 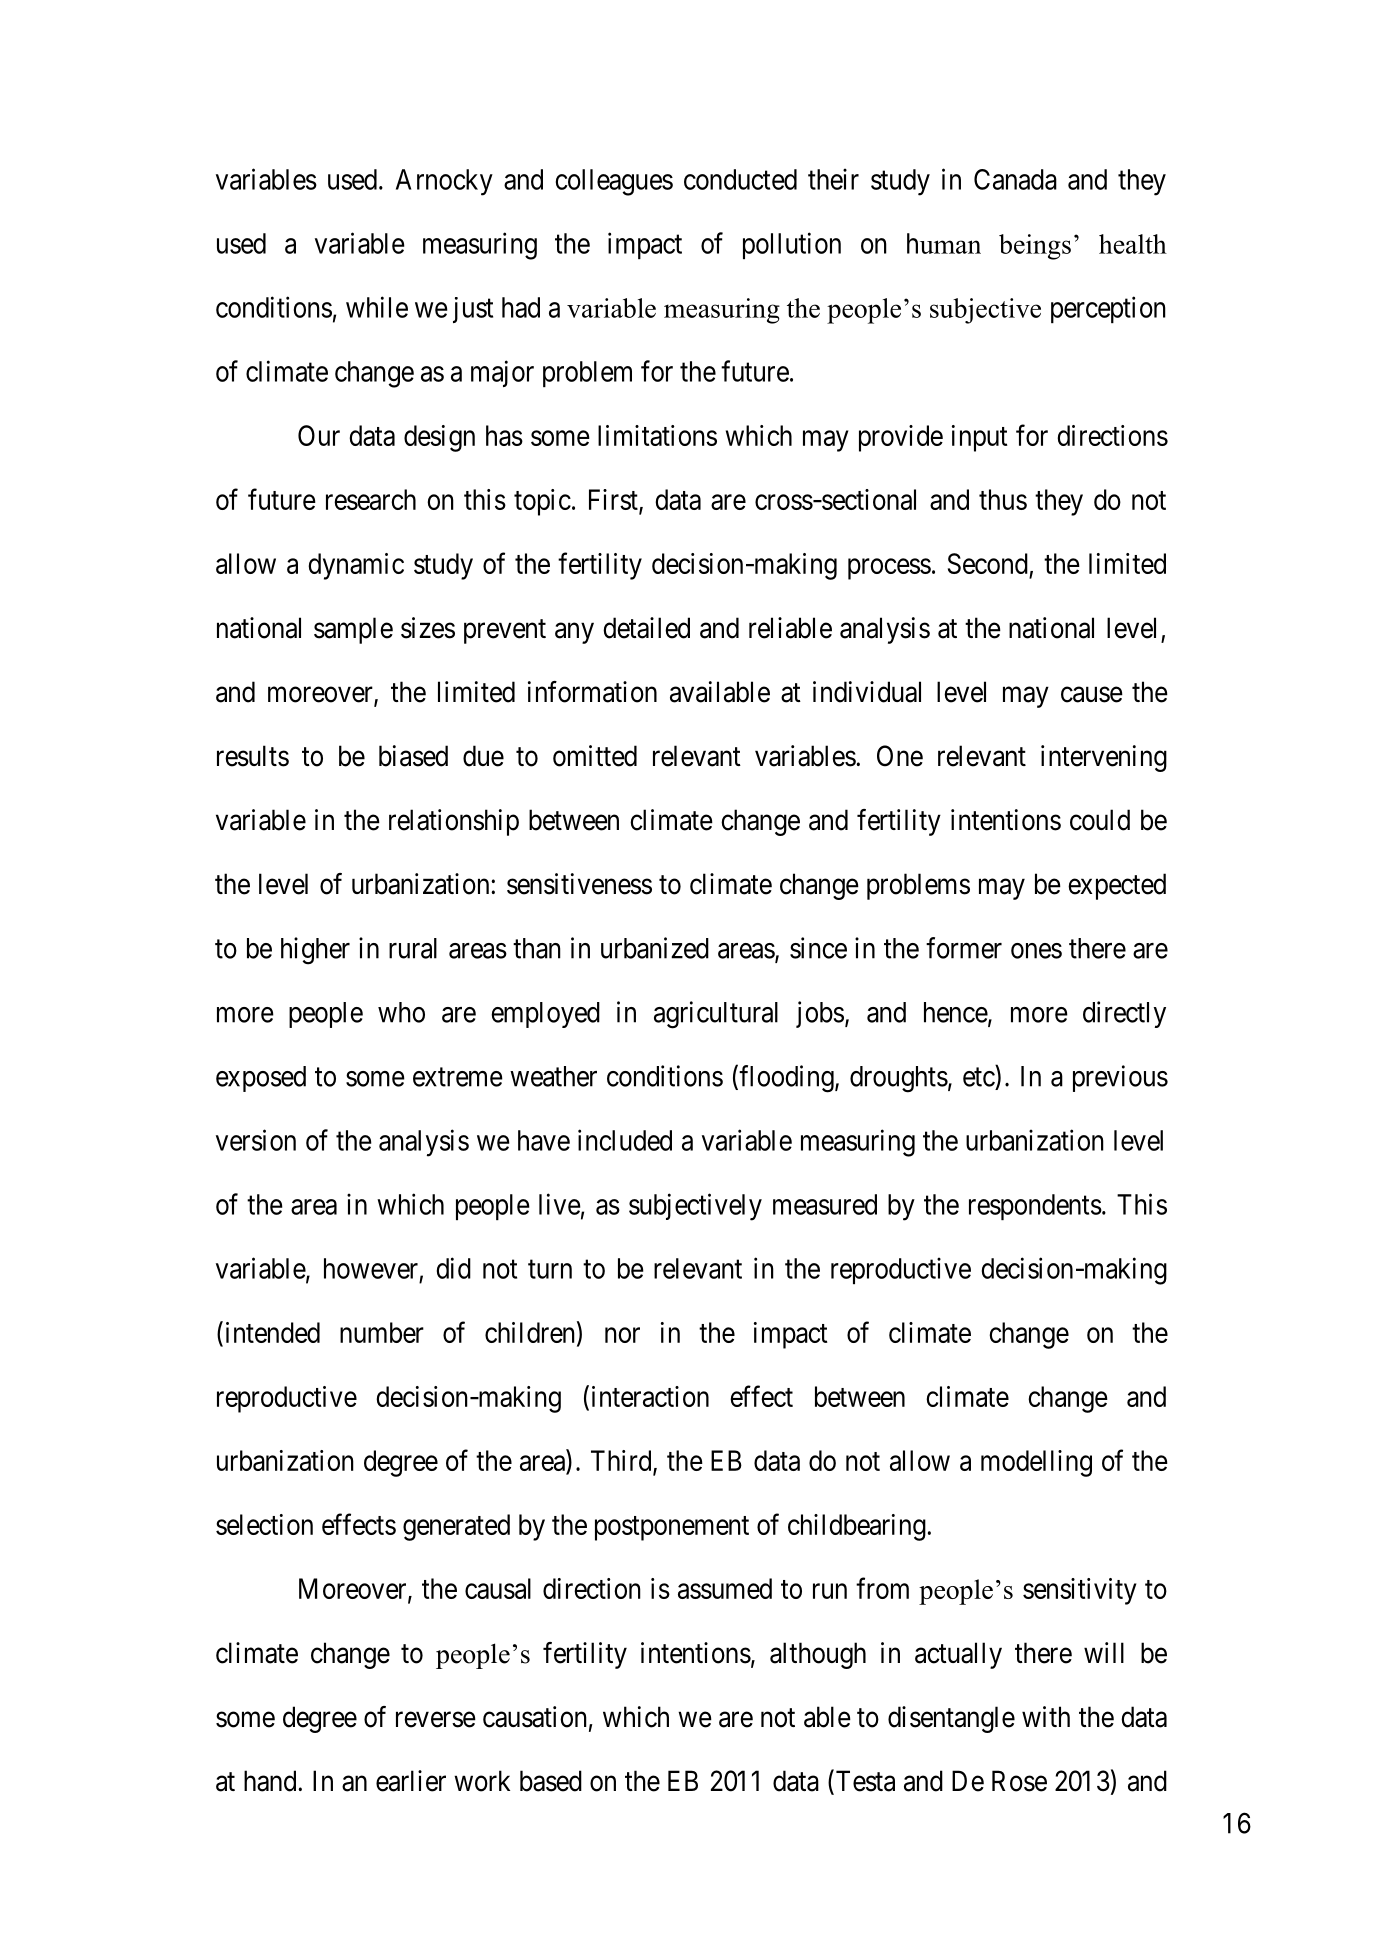 What do you see at coordinates (595, 756) in the document?
I see `omitted` at bounding box center [595, 756].
